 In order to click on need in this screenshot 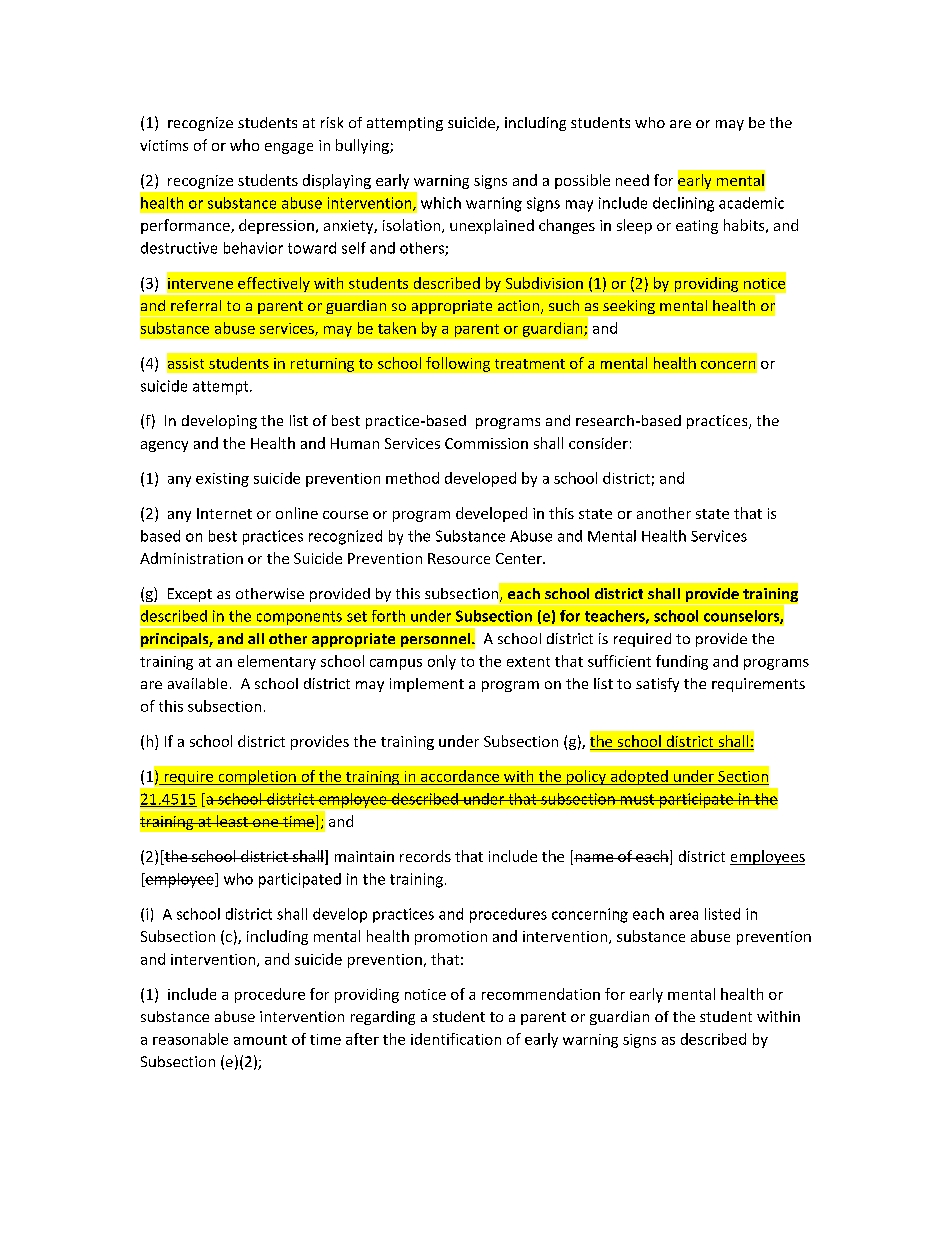, I will do `click(632, 180)`.
